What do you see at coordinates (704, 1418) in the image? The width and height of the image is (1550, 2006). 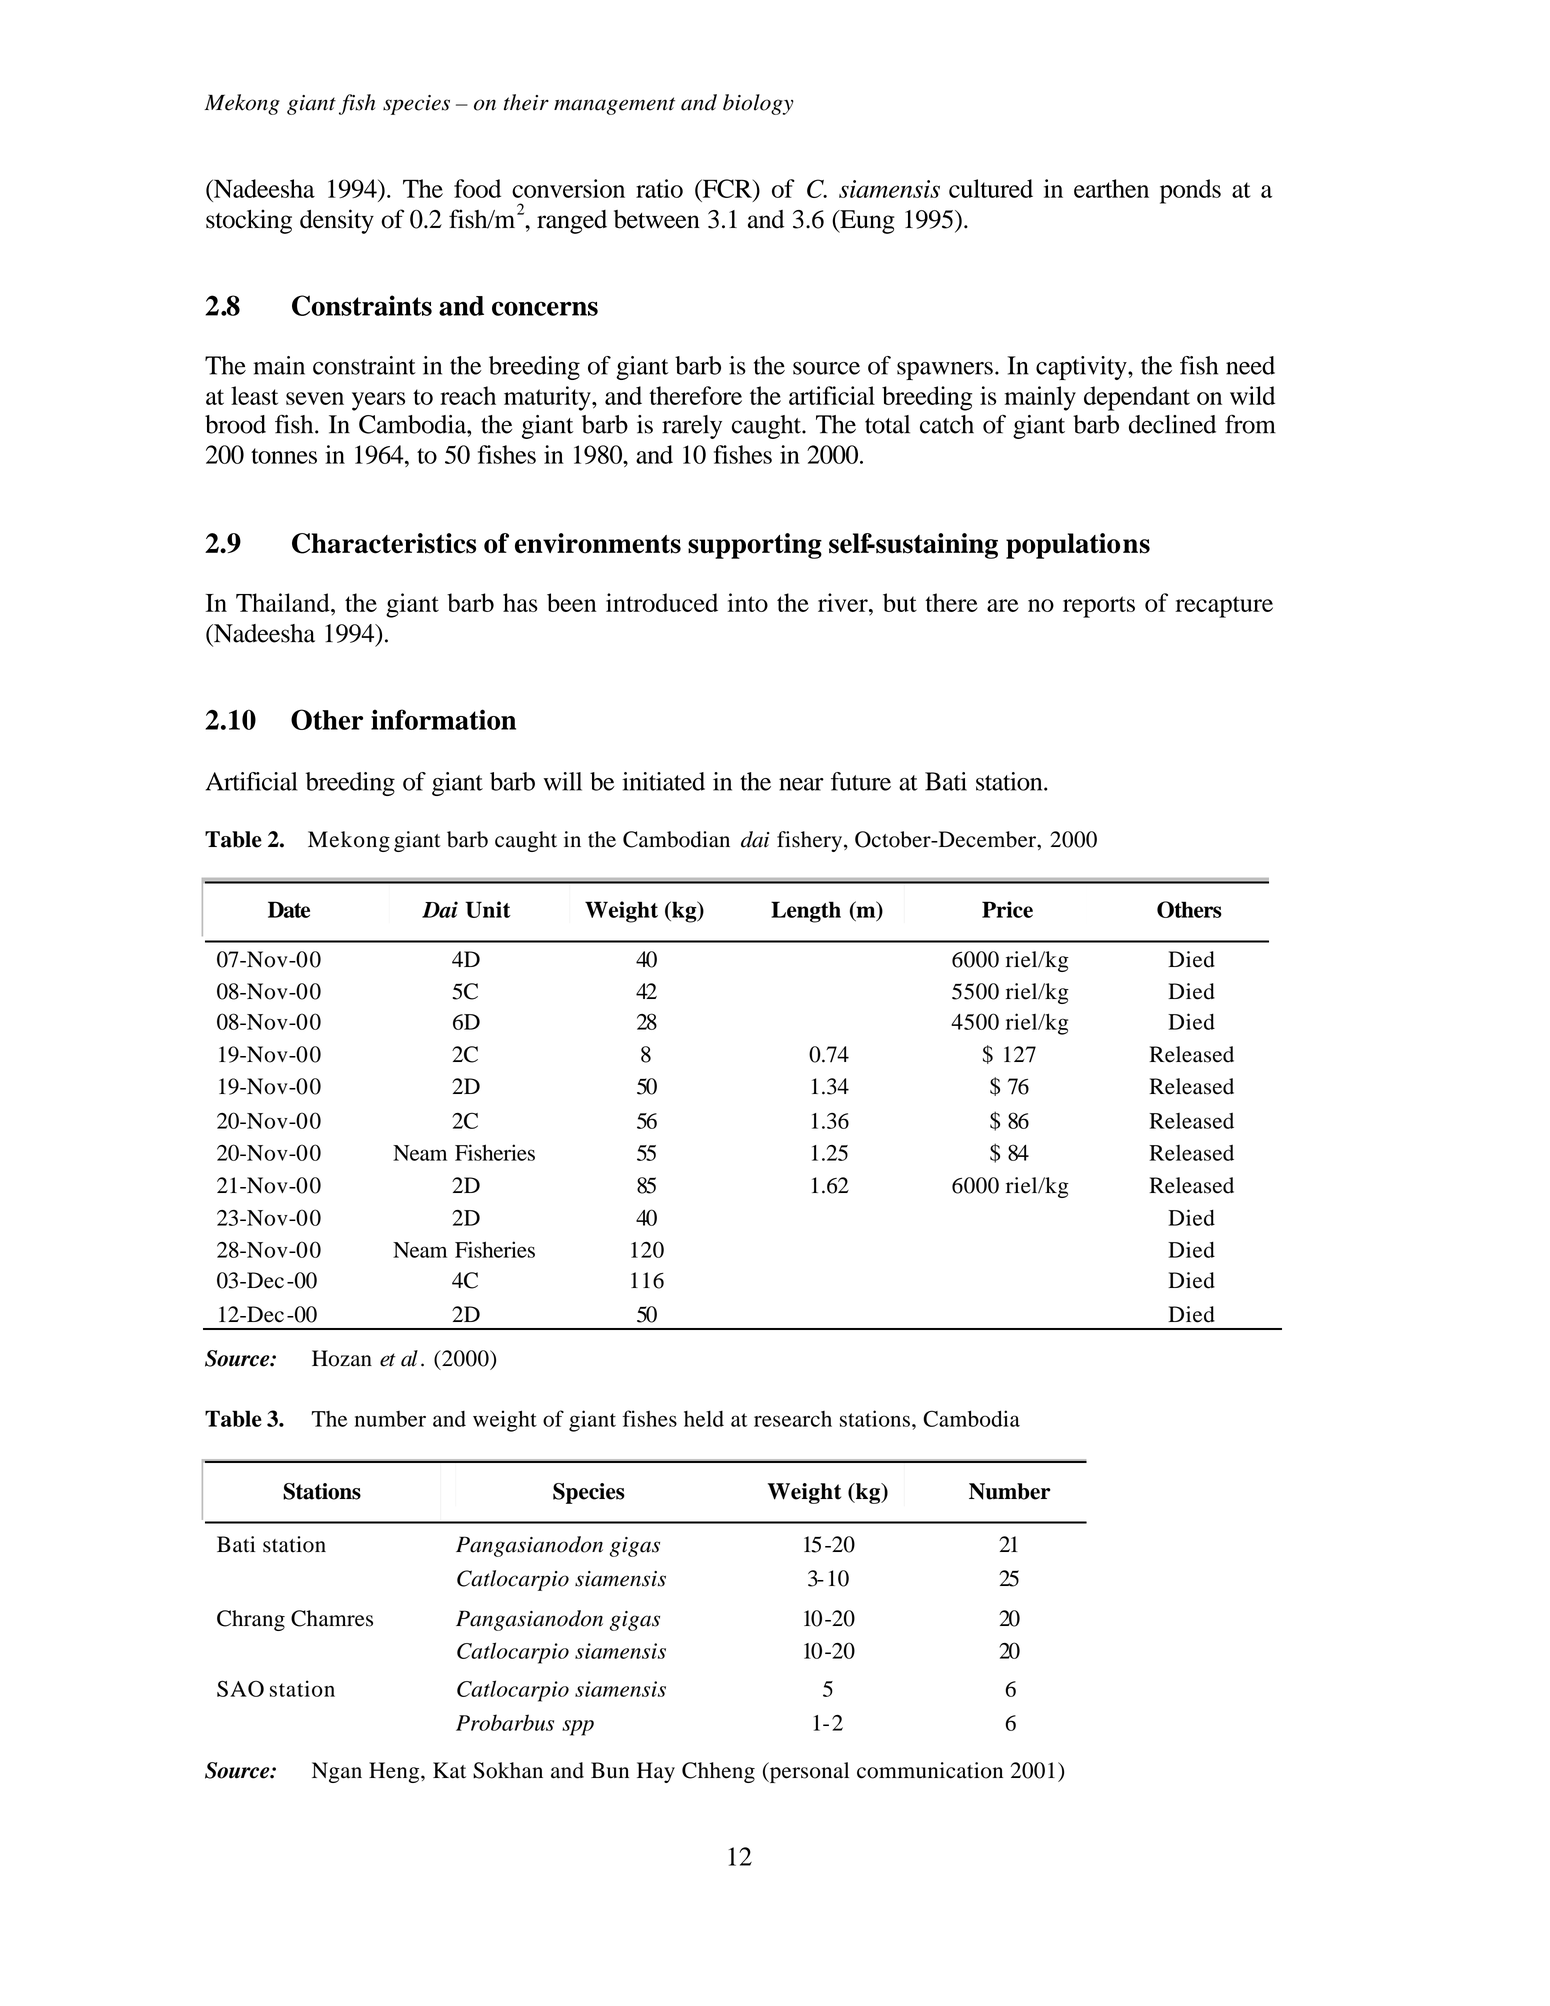 I see `held` at bounding box center [704, 1418].
